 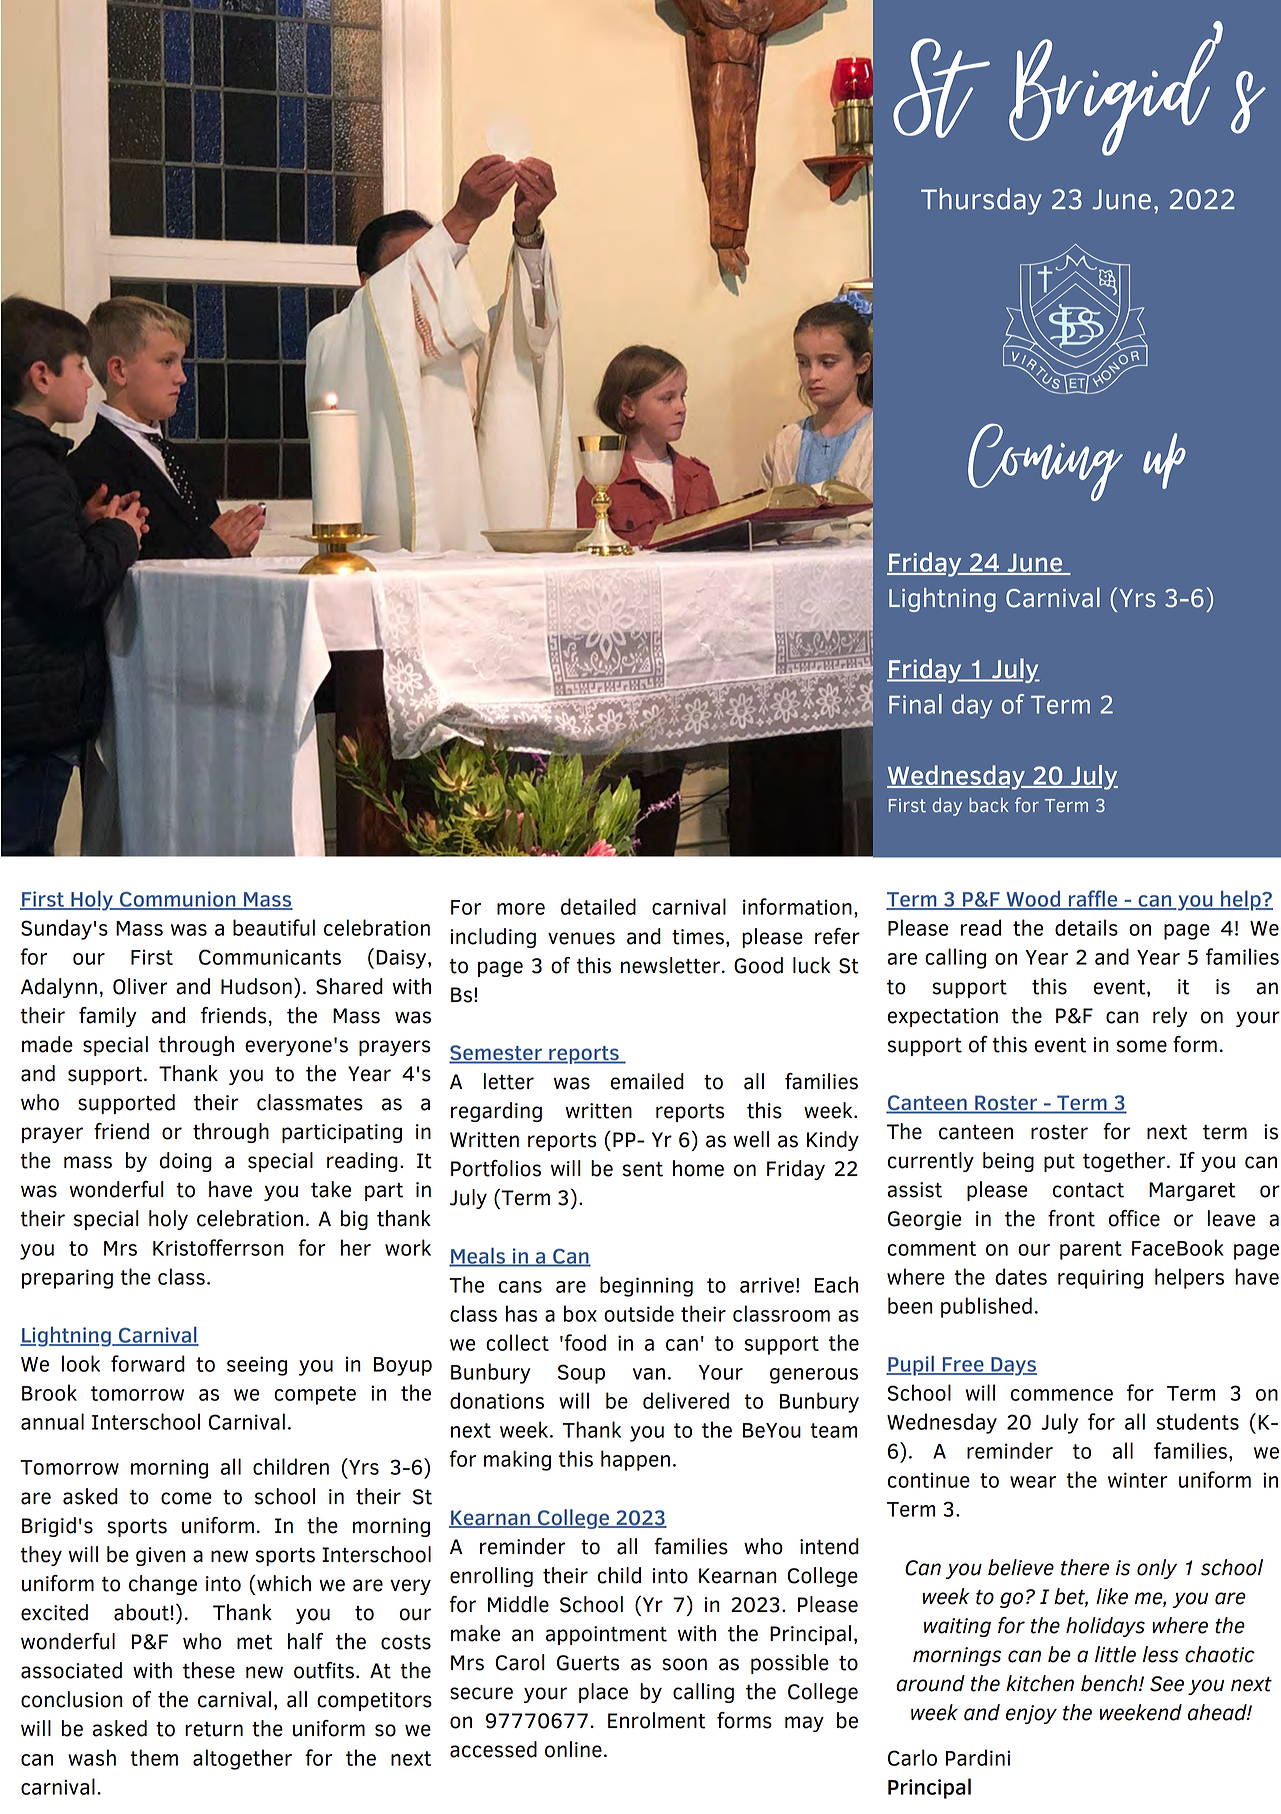 What do you see at coordinates (1045, 462) in the screenshot?
I see `Coming` at bounding box center [1045, 462].
